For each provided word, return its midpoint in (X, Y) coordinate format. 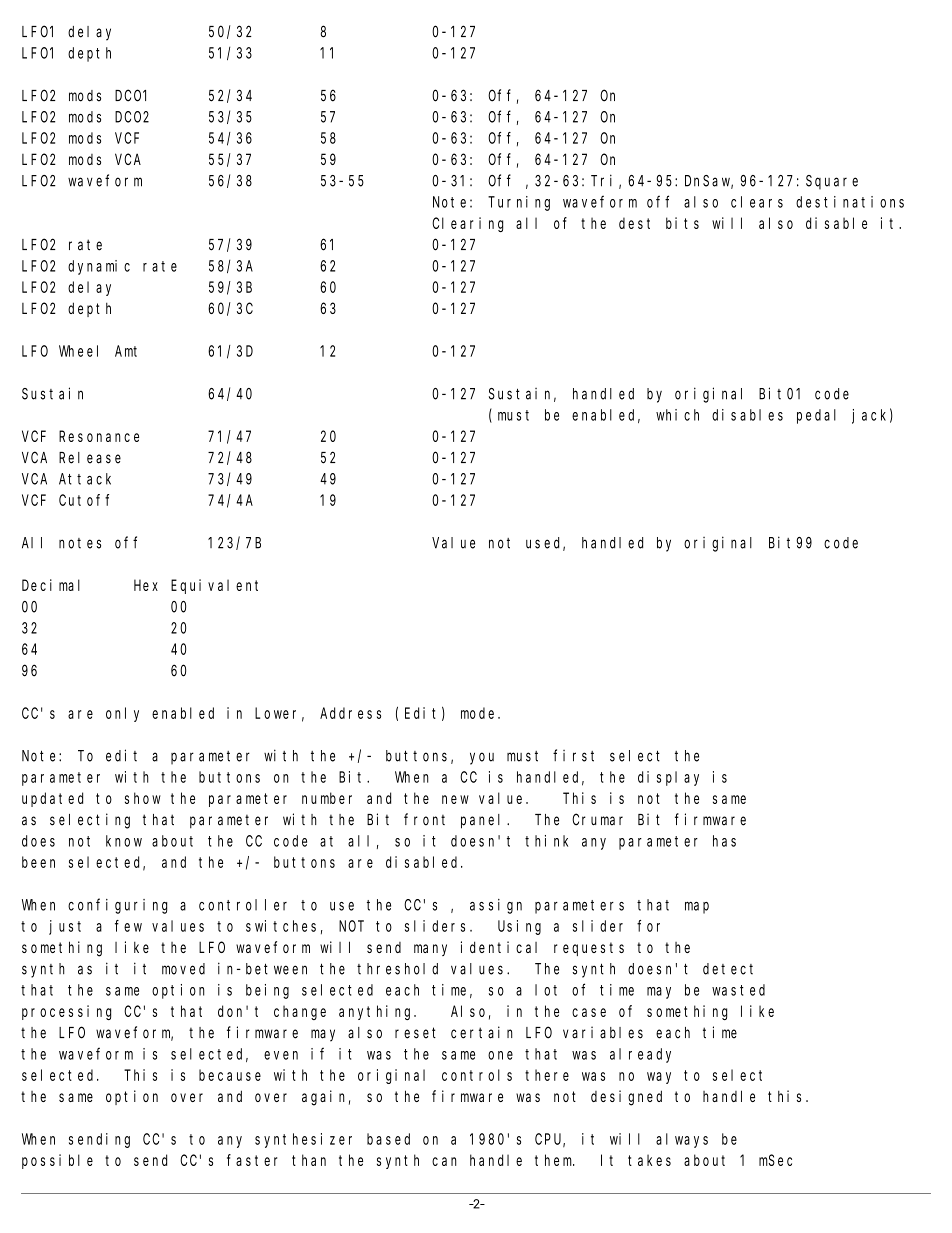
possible (57, 1161)
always (682, 1140)
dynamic (99, 267)
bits (682, 223)
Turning (519, 203)
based (388, 1139)
